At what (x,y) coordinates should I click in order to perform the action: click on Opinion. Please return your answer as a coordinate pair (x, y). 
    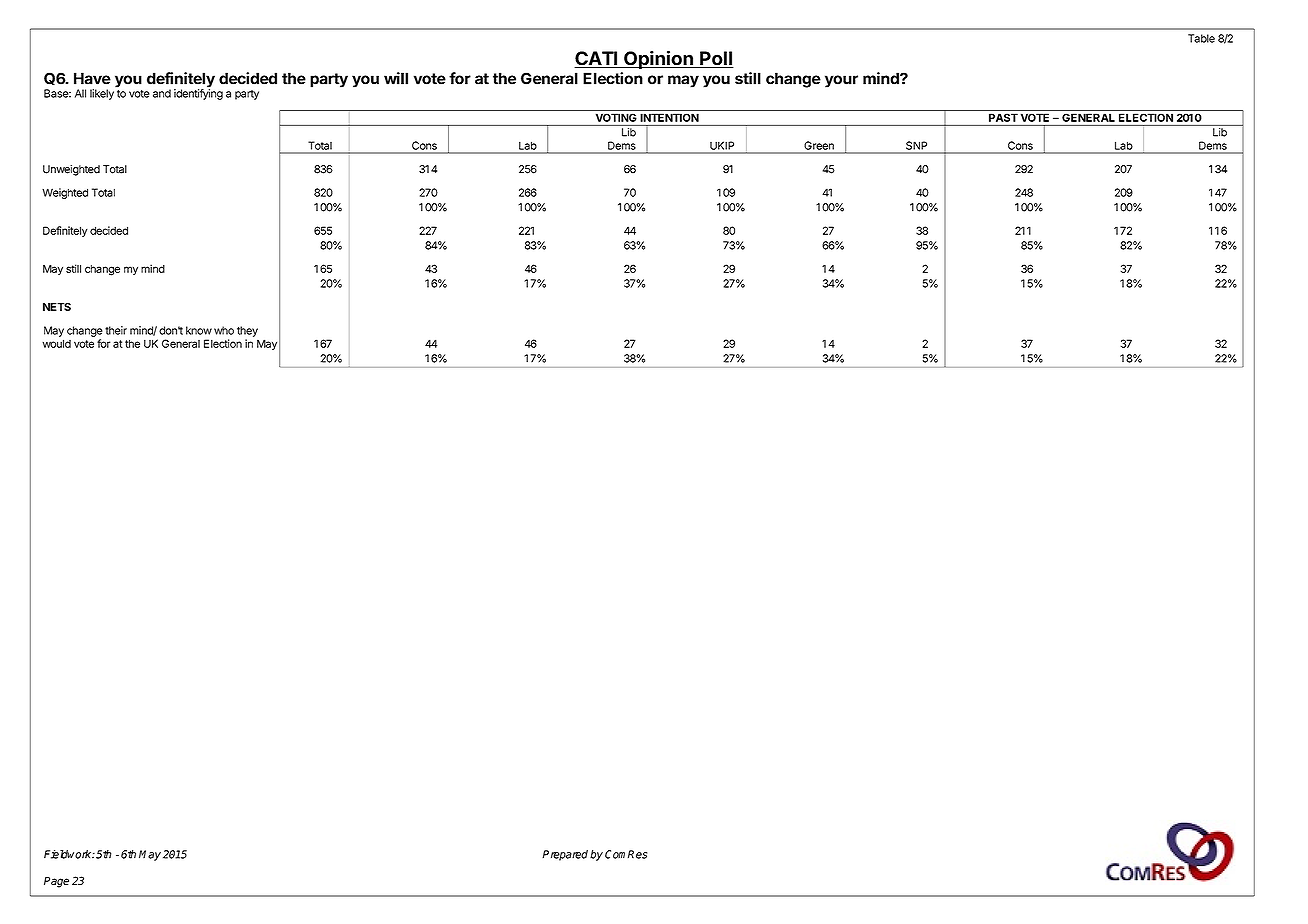
    Looking at the image, I should click on (658, 59).
